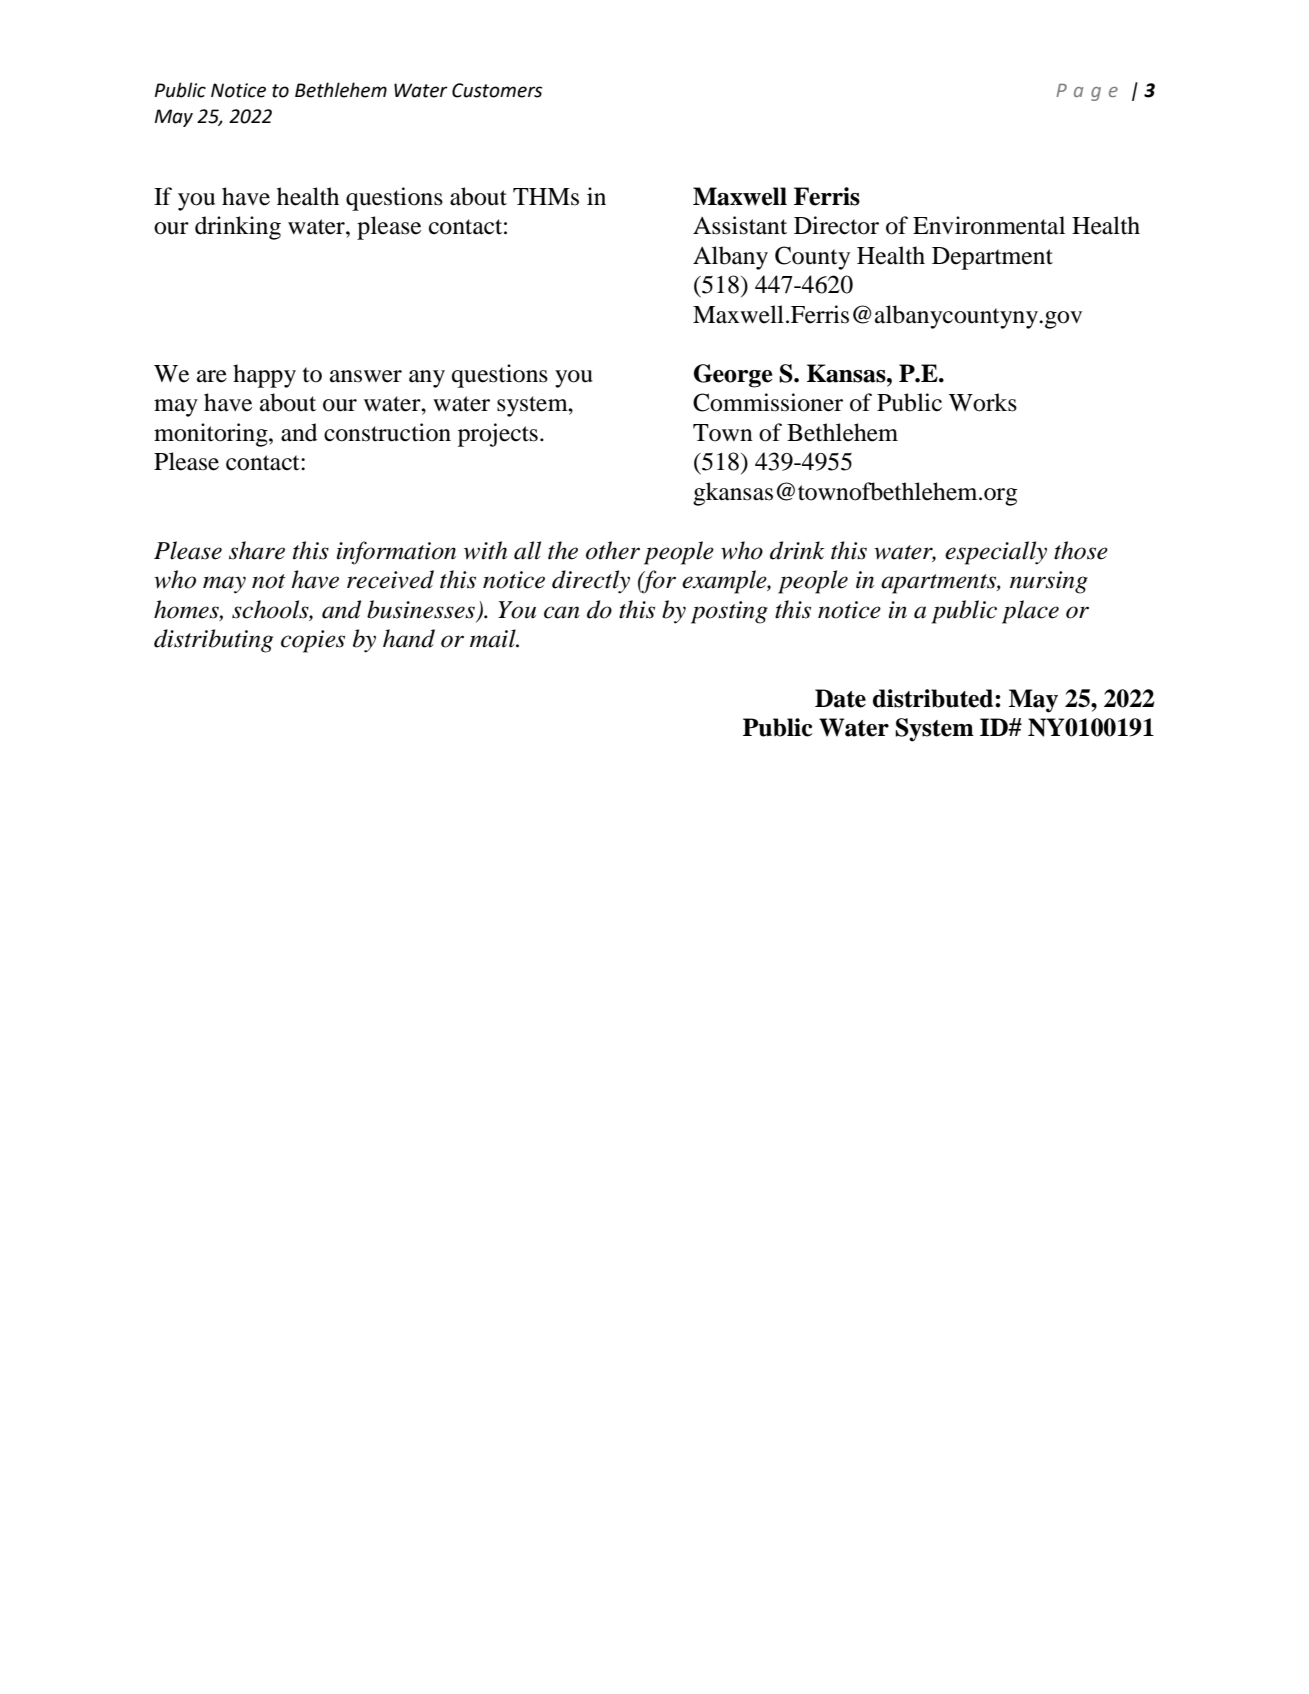  I want to click on especially, so click(996, 553).
